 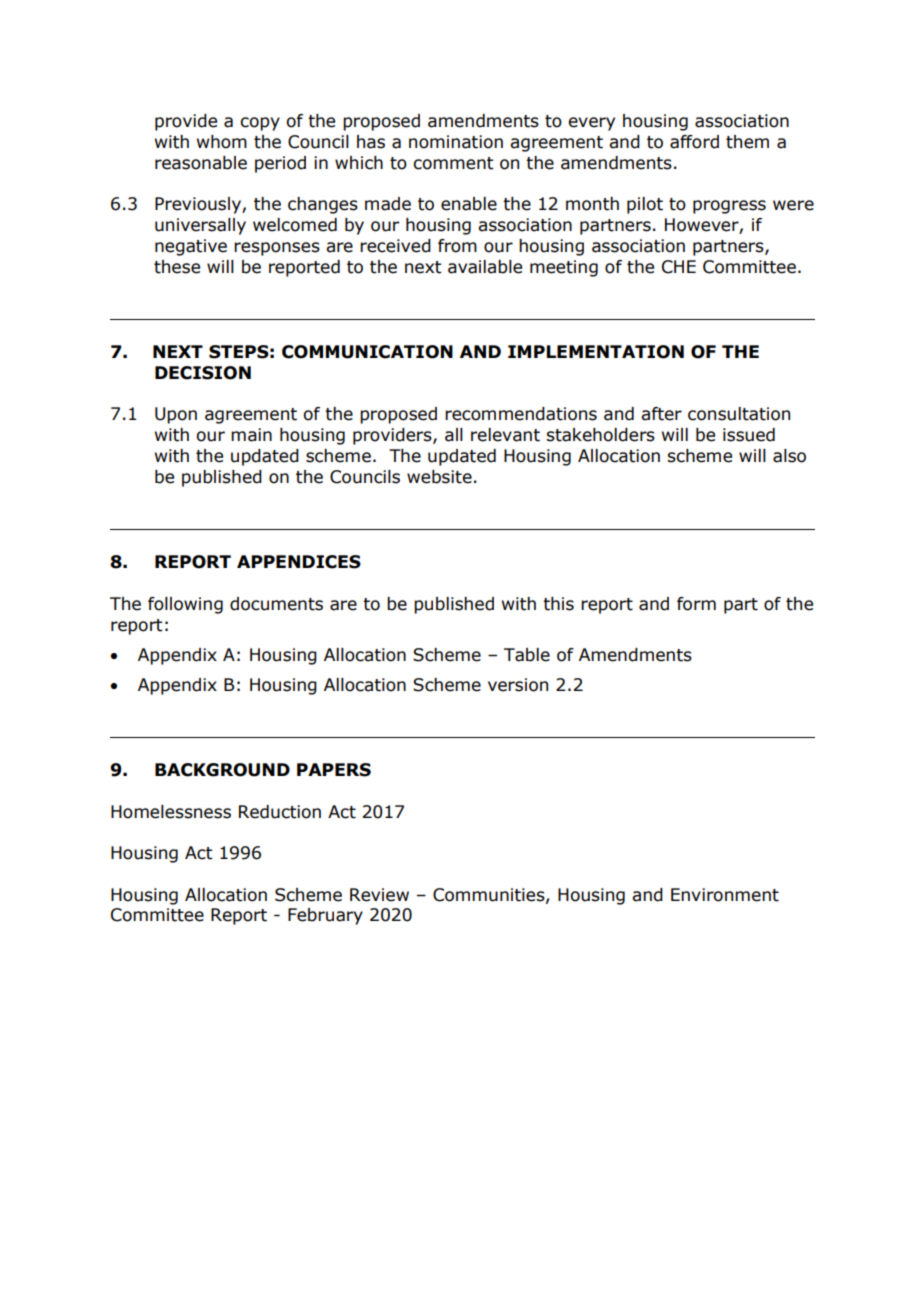 I want to click on nomination, so click(x=456, y=142).
